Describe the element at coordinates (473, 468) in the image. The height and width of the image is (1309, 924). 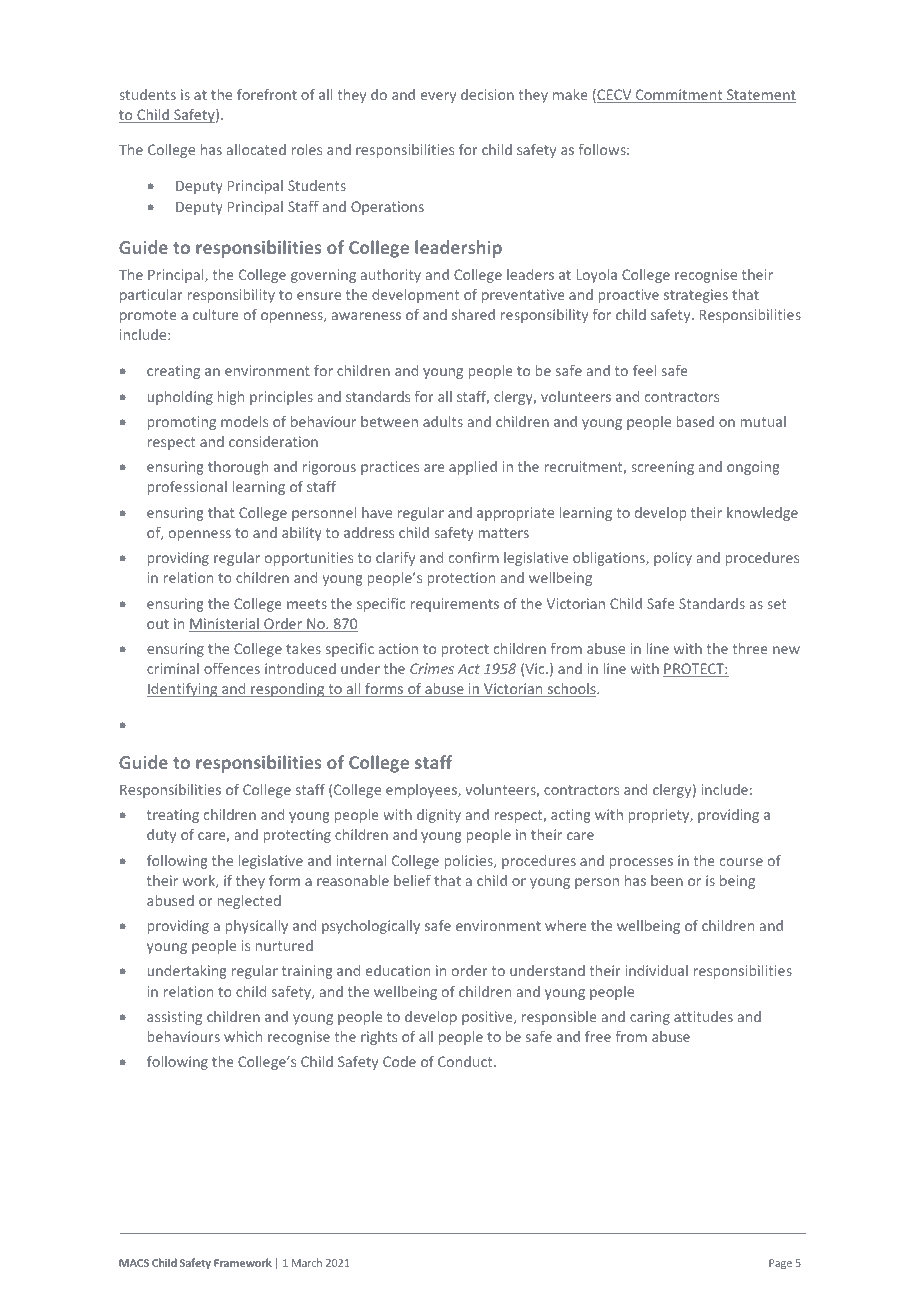
I see `applied` at that location.
